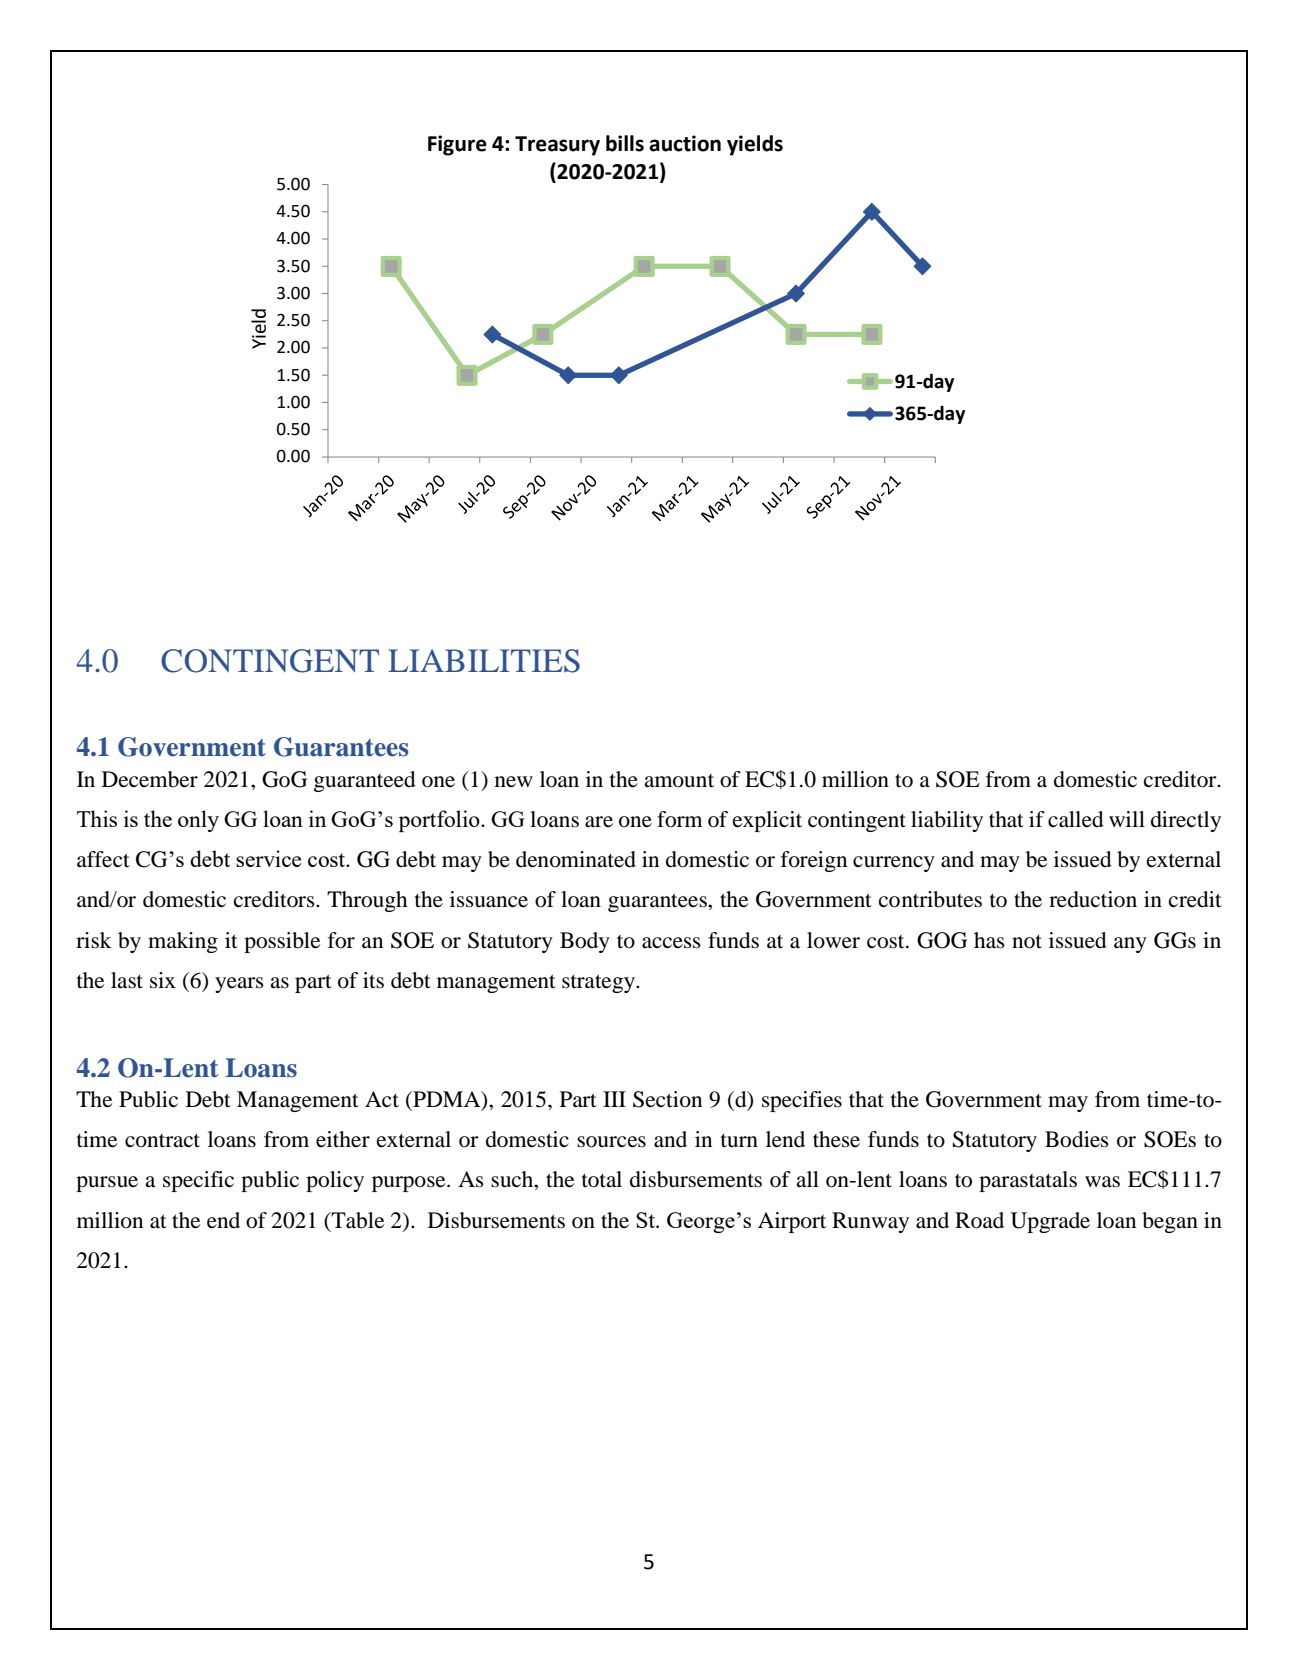  What do you see at coordinates (625, 143) in the document?
I see `bills` at bounding box center [625, 143].
